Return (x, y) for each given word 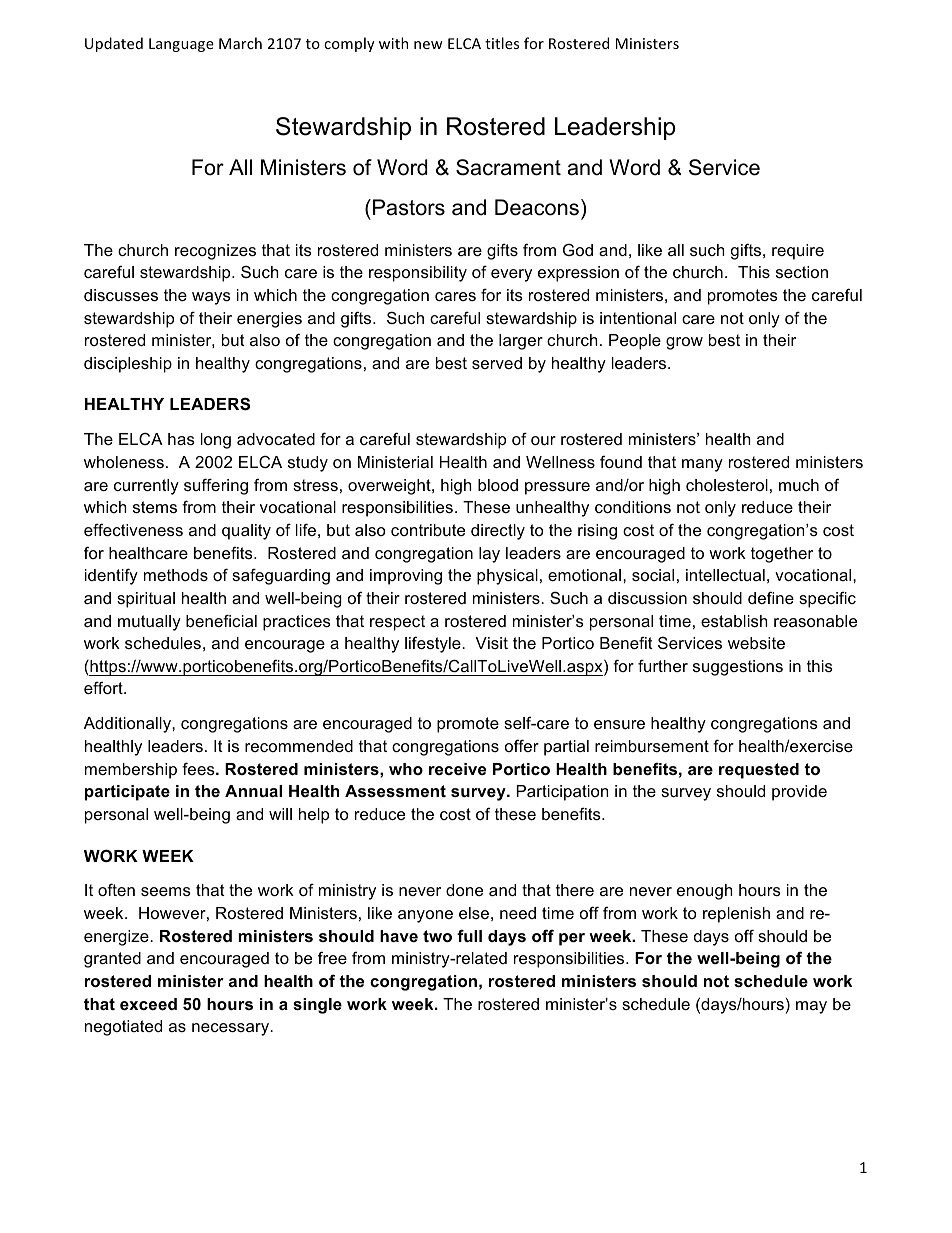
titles (502, 43)
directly (498, 532)
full (469, 935)
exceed (148, 1004)
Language (181, 45)
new (428, 45)
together (782, 555)
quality (246, 532)
